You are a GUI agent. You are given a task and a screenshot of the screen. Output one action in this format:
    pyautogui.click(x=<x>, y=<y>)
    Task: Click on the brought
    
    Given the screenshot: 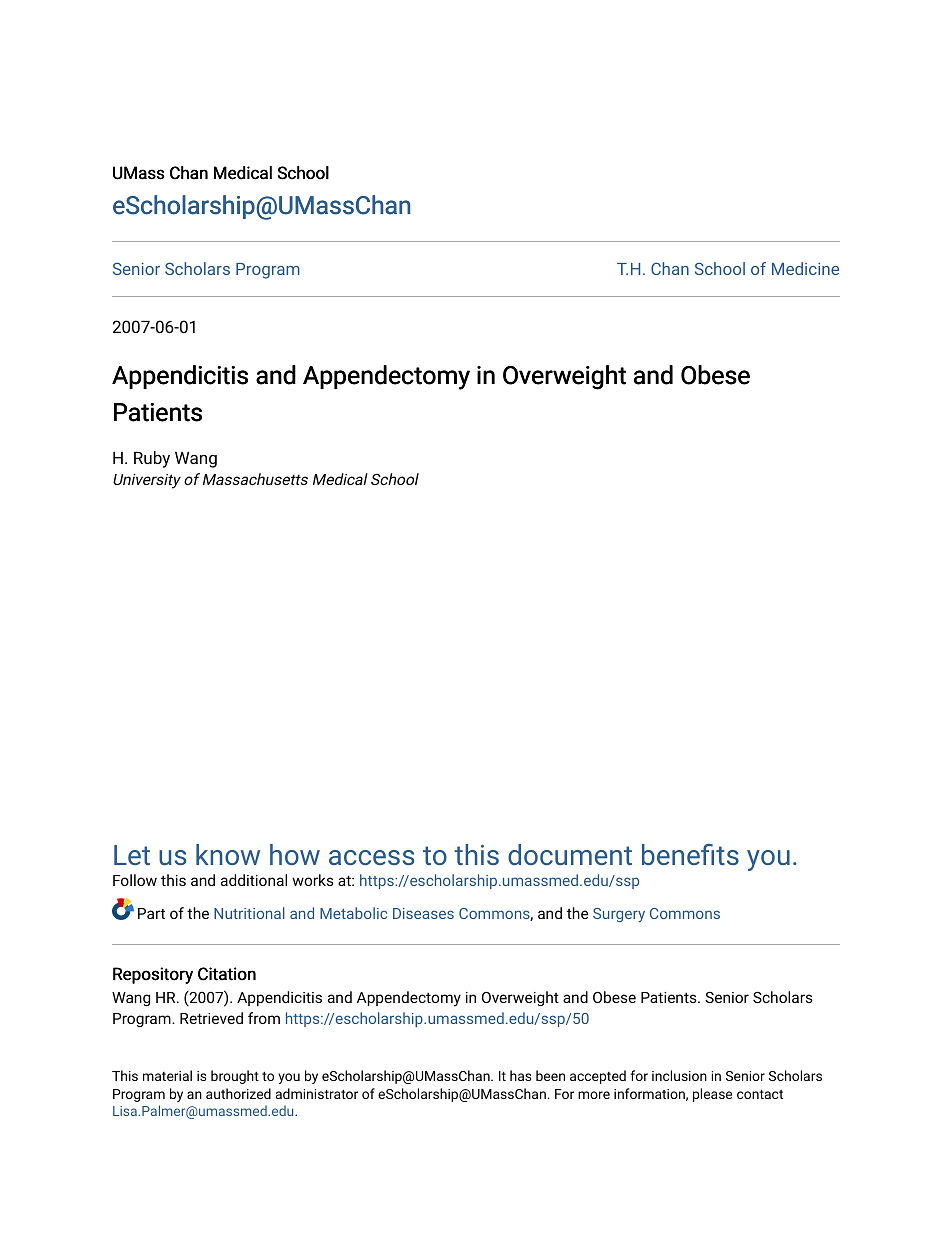 What is the action you would take?
    pyautogui.click(x=235, y=1077)
